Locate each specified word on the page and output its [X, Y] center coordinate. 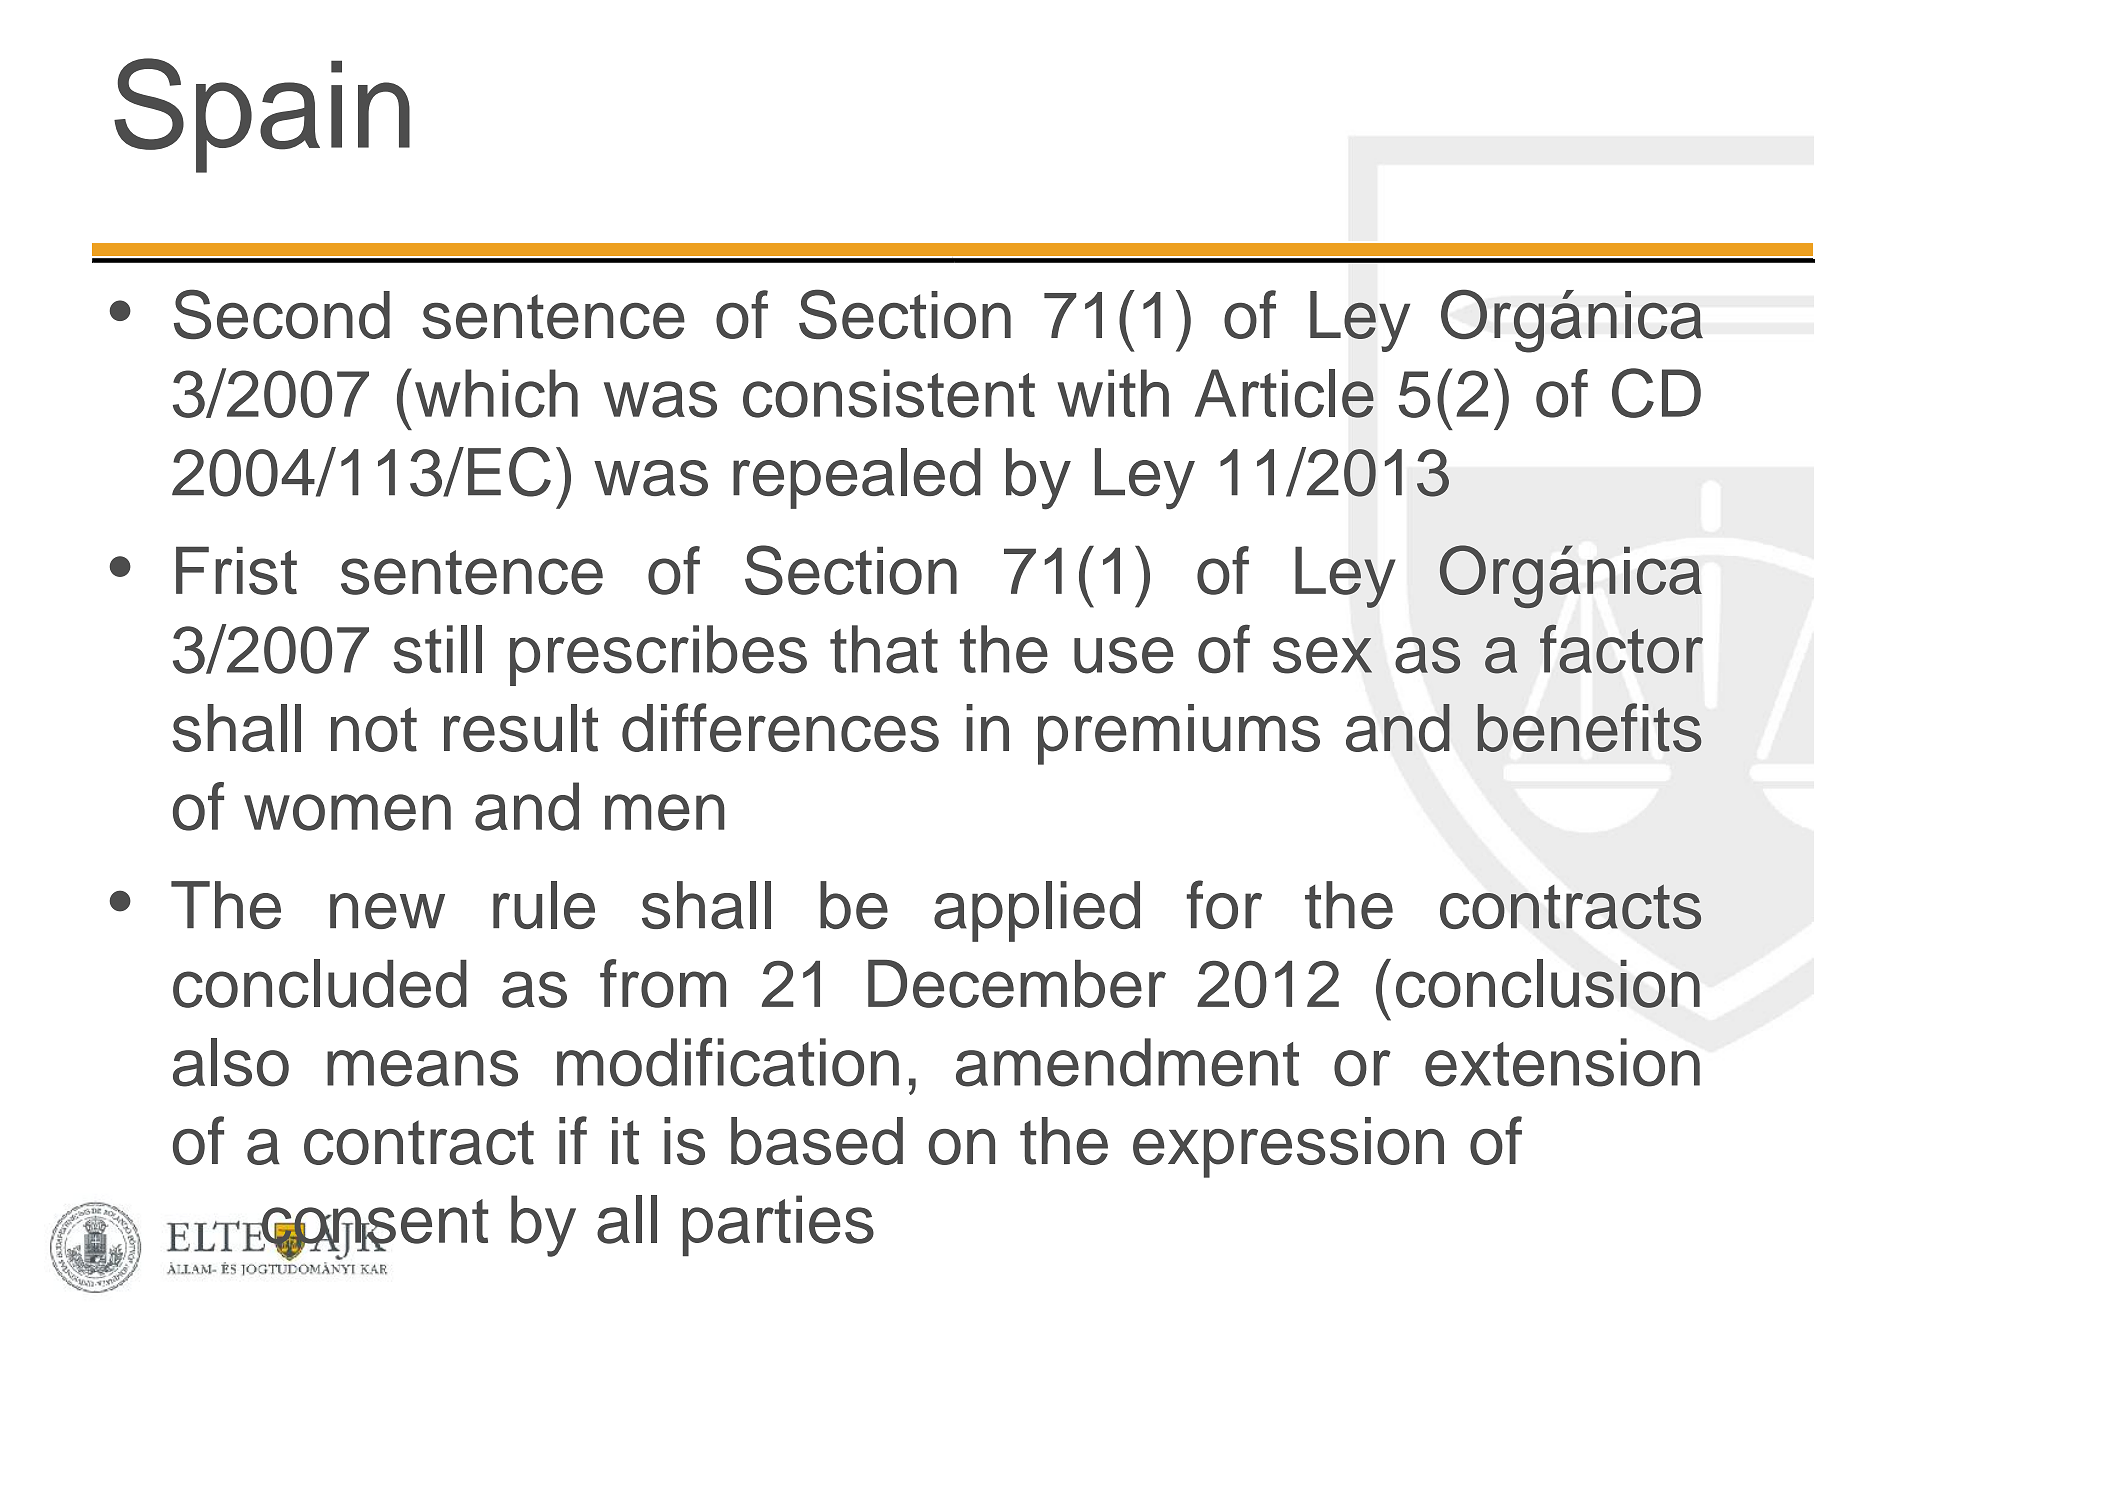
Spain [262, 115]
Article [1284, 393]
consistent [889, 393]
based [817, 1141]
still [437, 649]
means [422, 1068]
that [884, 649]
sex [1322, 655]
